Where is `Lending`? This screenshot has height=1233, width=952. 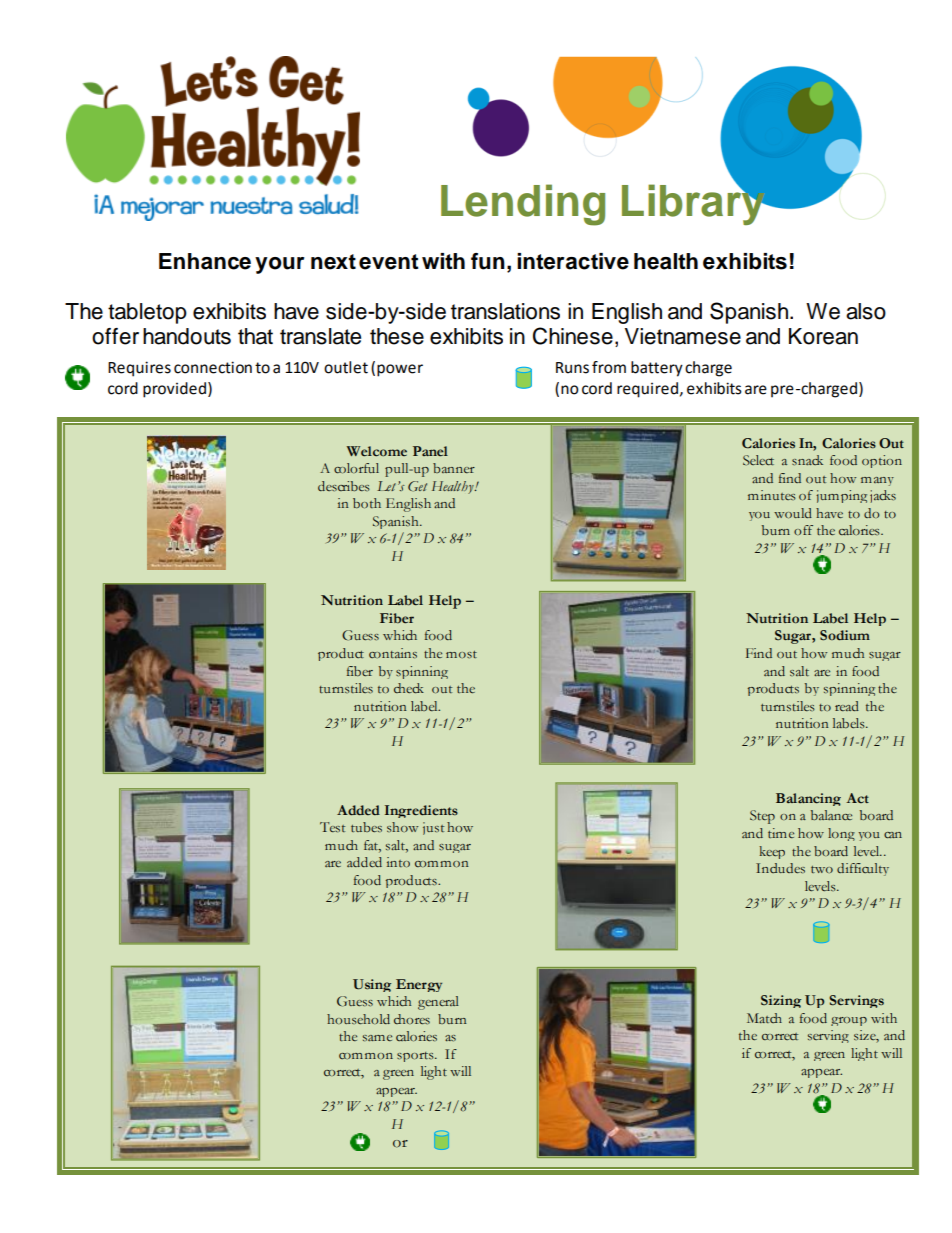 Lending is located at coordinates (523, 205).
